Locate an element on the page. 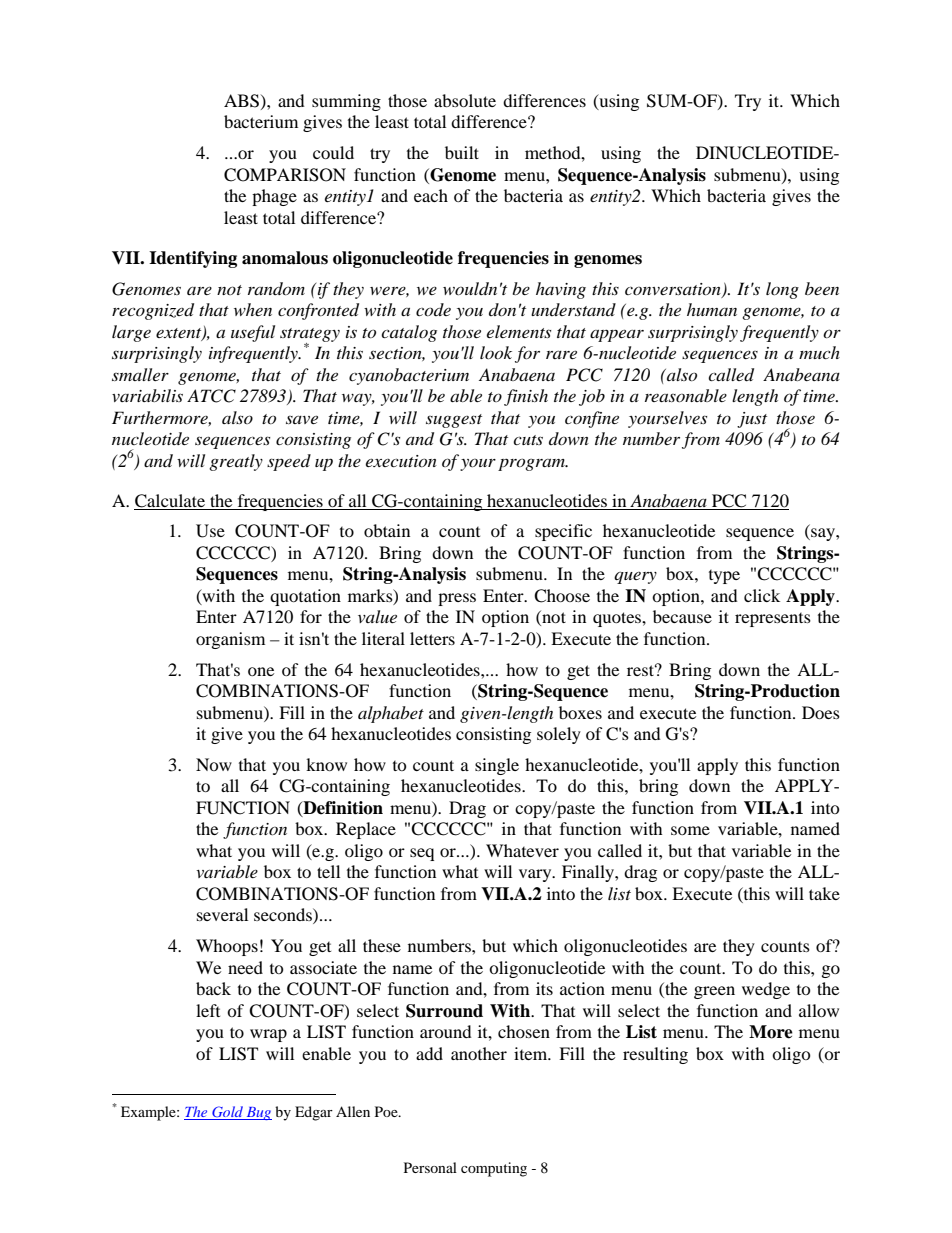 This page has width=952, height=1233. vary is located at coordinates (536, 875).
